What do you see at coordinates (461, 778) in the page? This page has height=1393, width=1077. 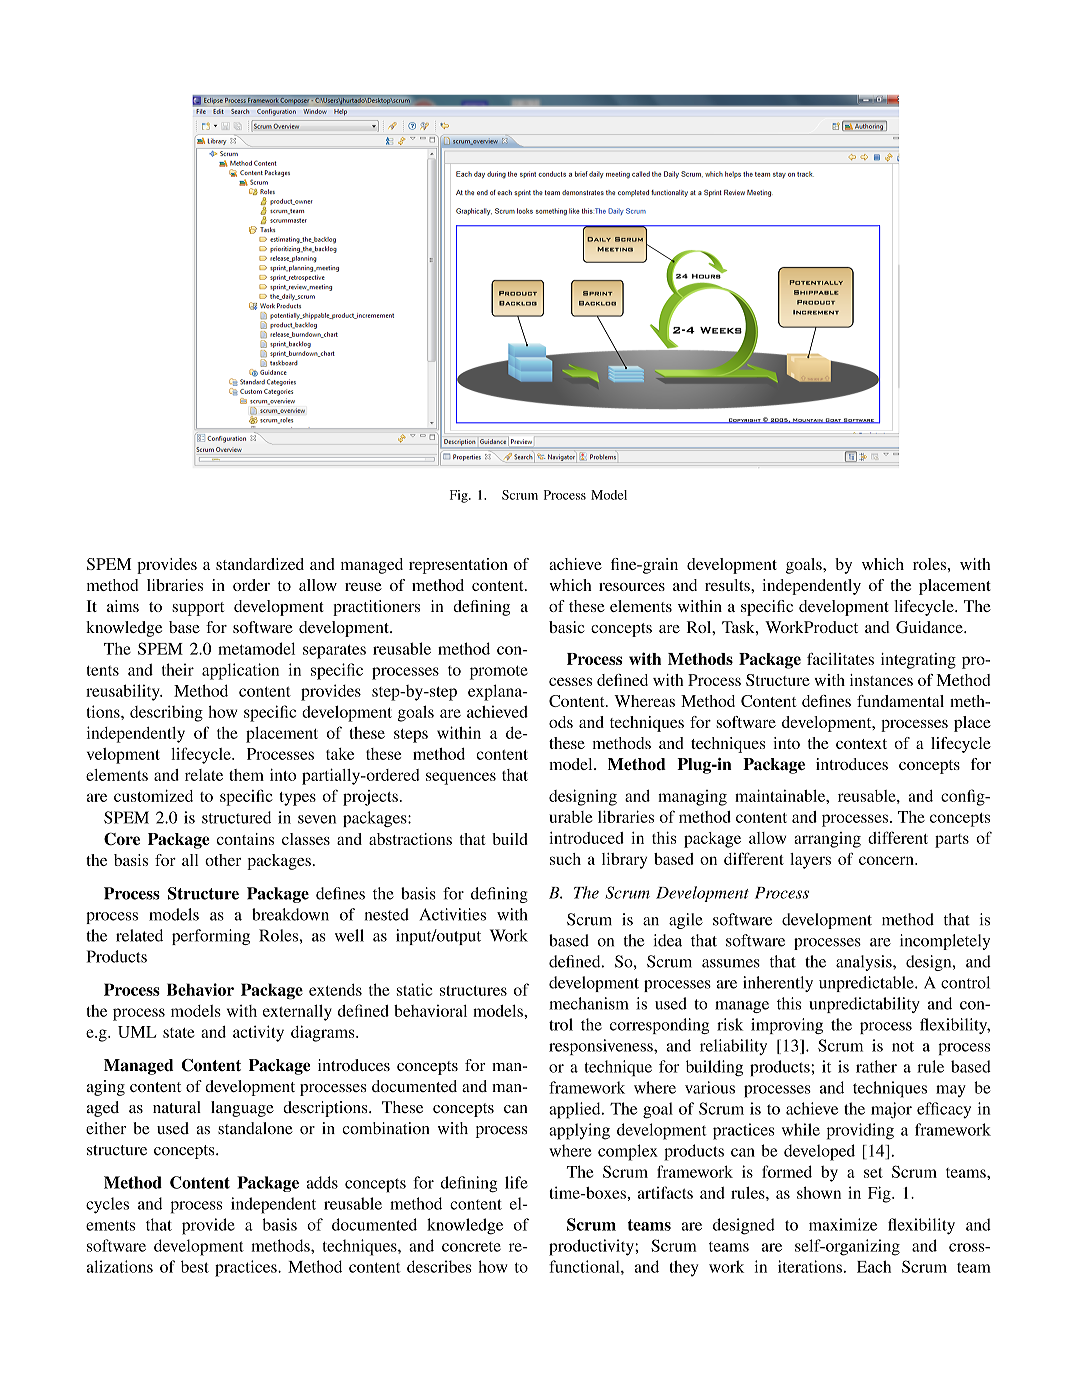 I see `sequences` at bounding box center [461, 778].
